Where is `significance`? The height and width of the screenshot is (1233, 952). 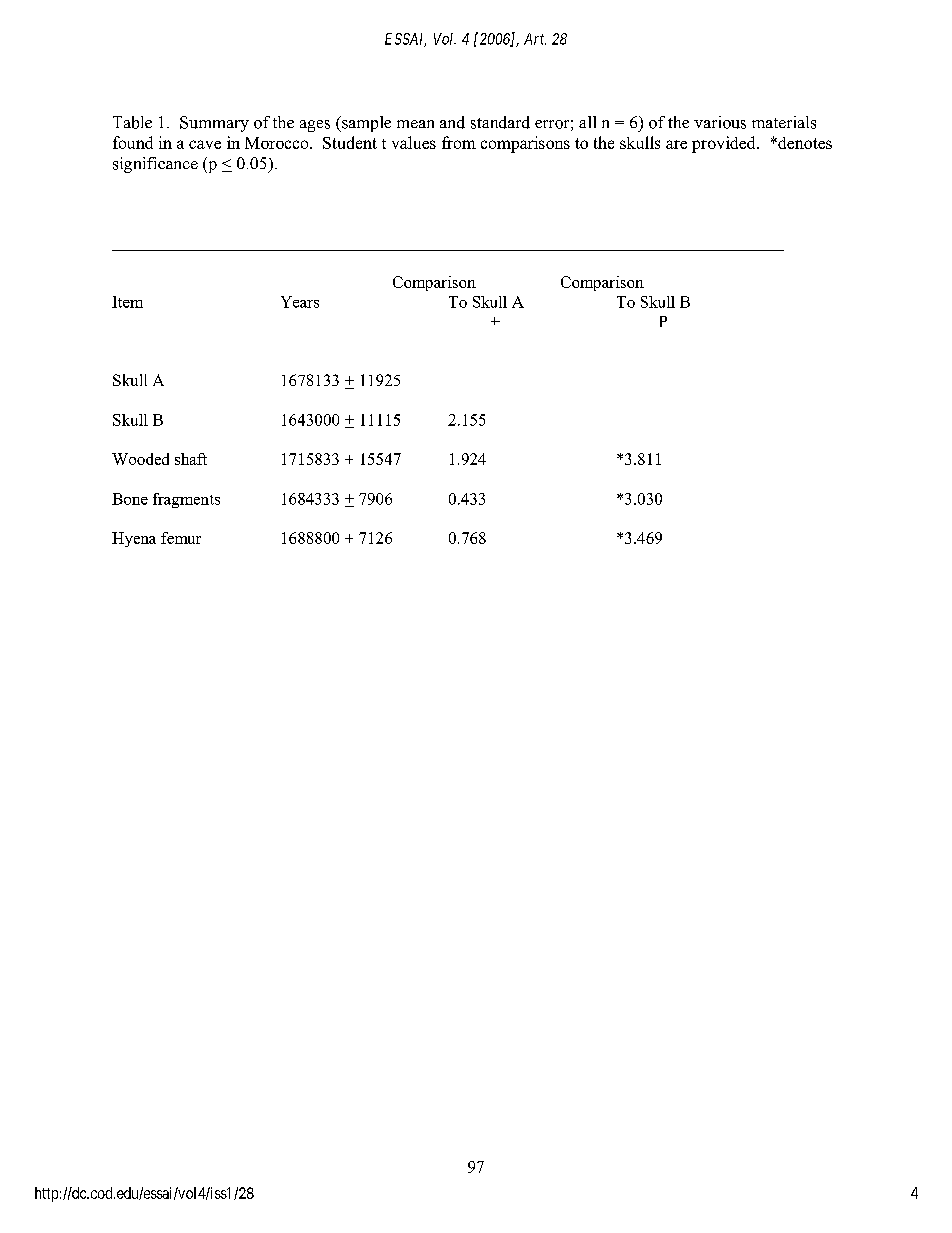
significance is located at coordinates (155, 165).
